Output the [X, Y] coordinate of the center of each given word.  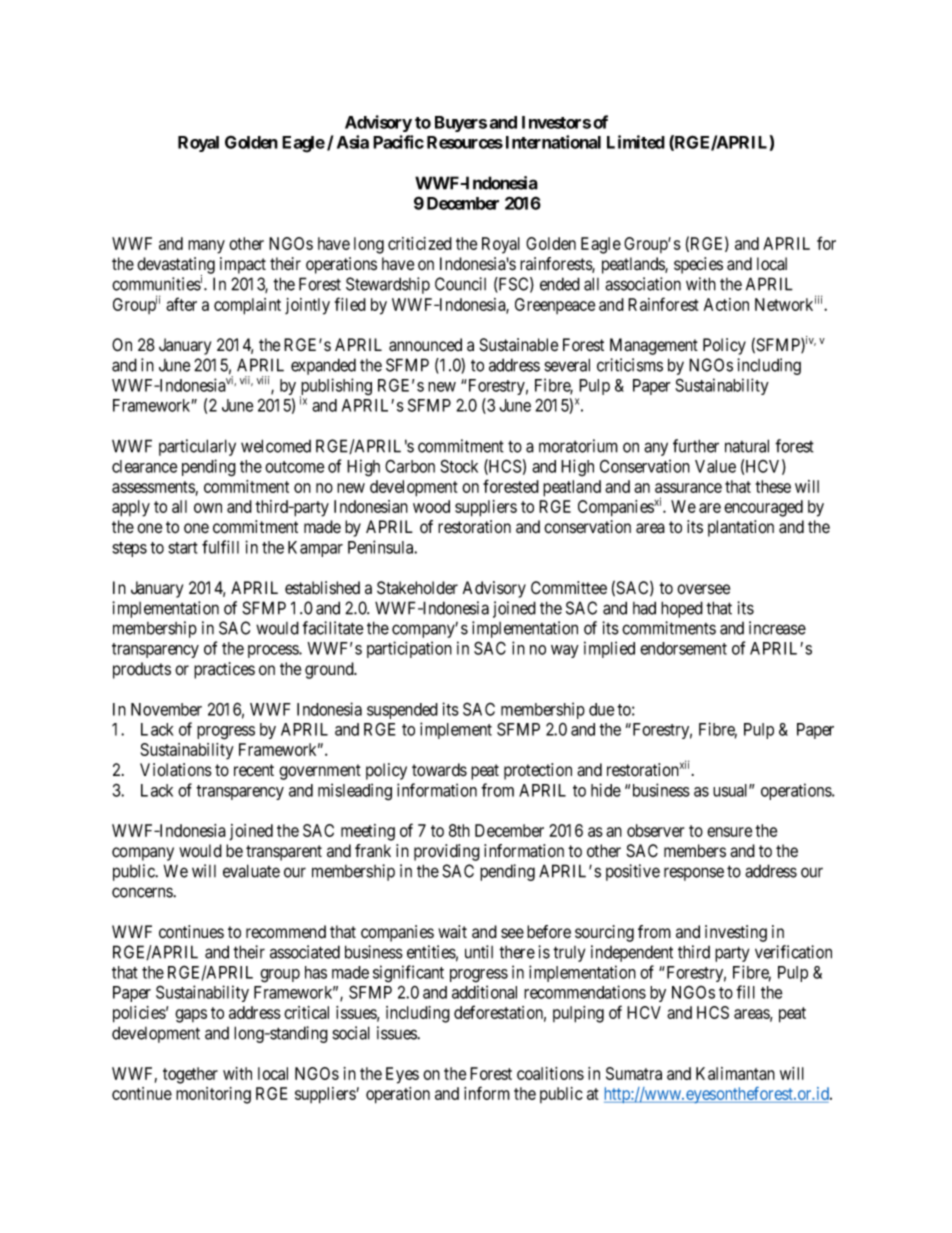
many [206, 247]
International [553, 142]
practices [224, 670]
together [190, 1075]
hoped [682, 609]
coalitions [550, 1073]
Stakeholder [417, 588]
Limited [636, 142]
